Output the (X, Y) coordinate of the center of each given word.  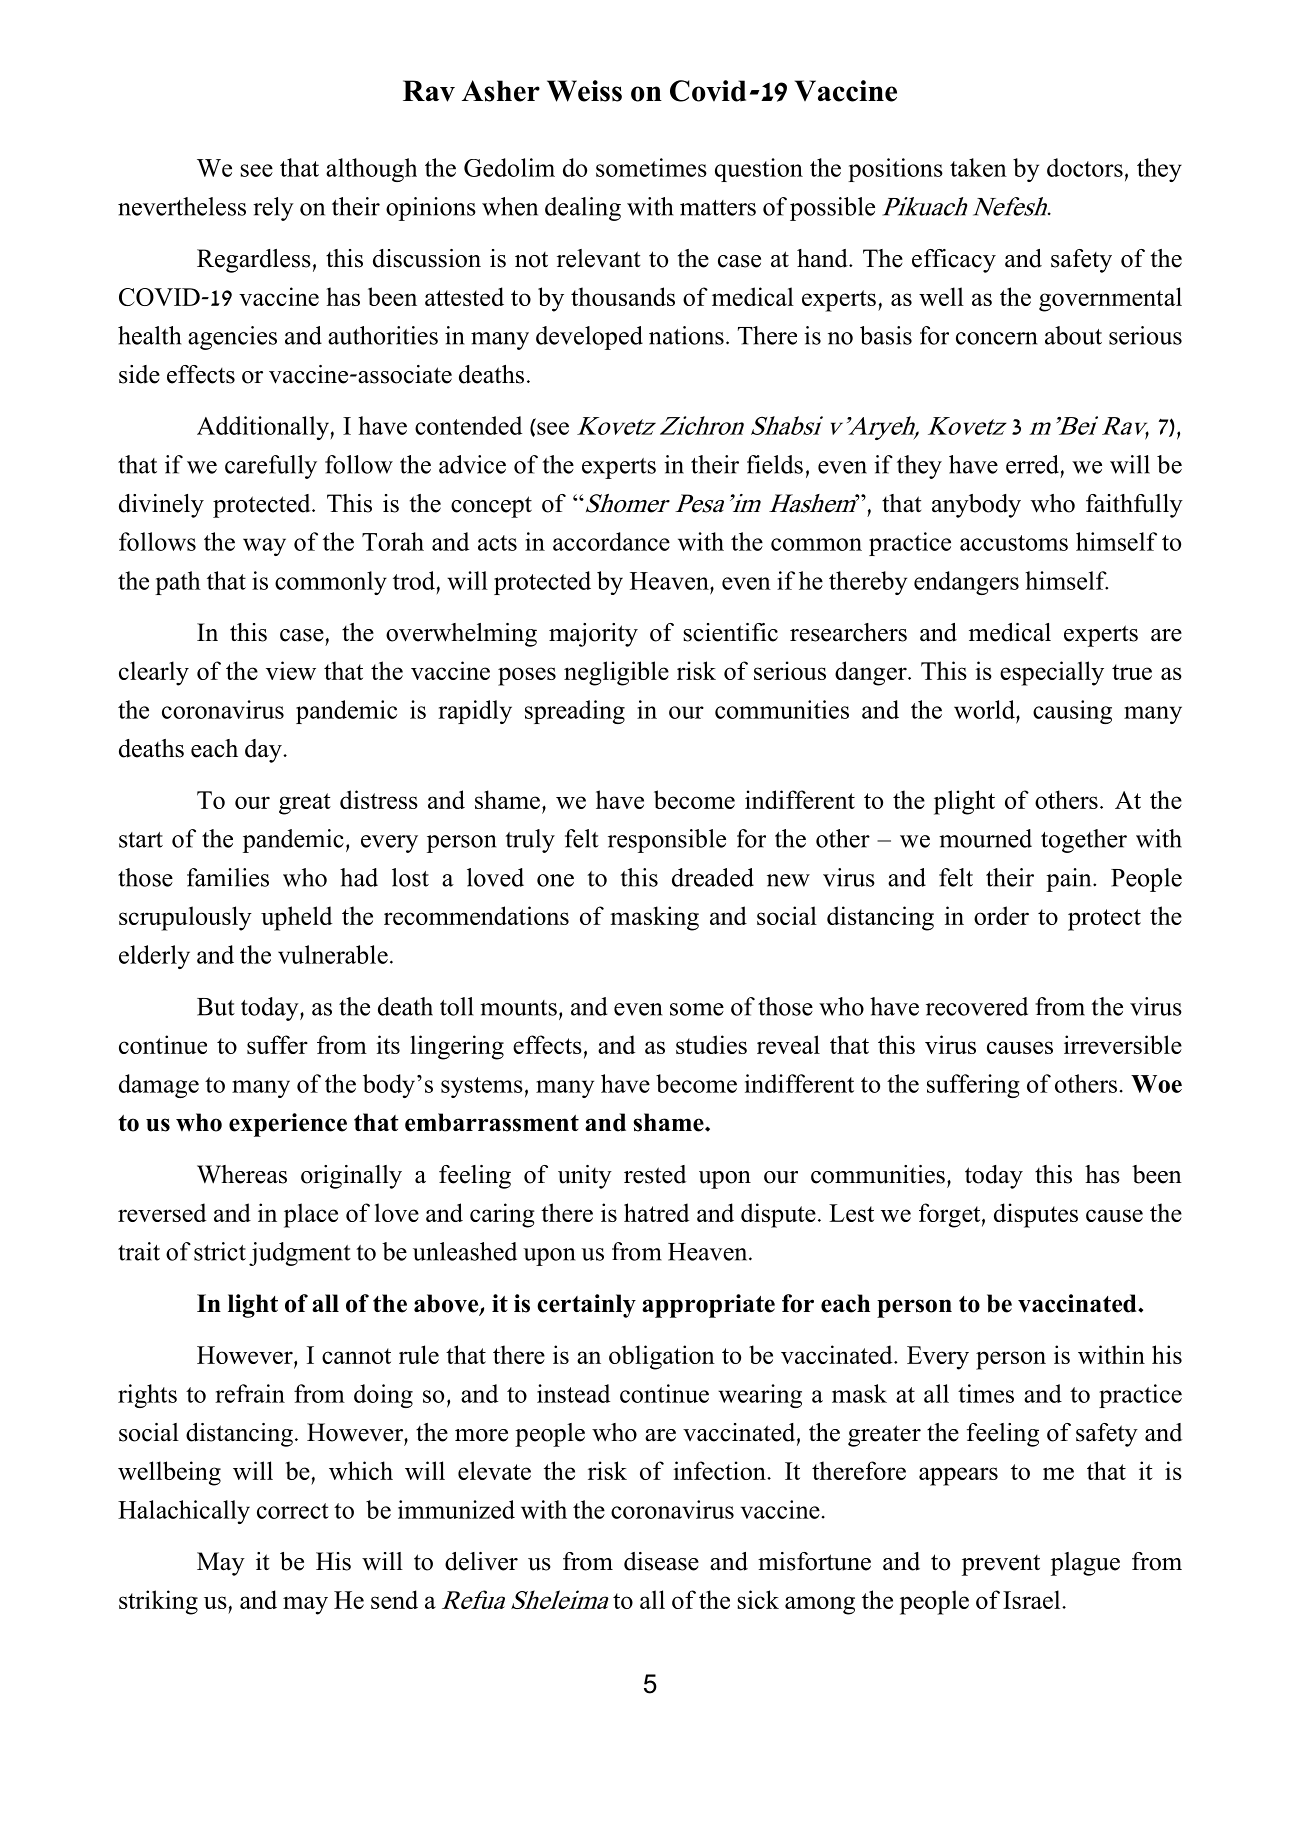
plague (1085, 1564)
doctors (1085, 167)
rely (273, 209)
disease (661, 1561)
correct (293, 1511)
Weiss (584, 91)
